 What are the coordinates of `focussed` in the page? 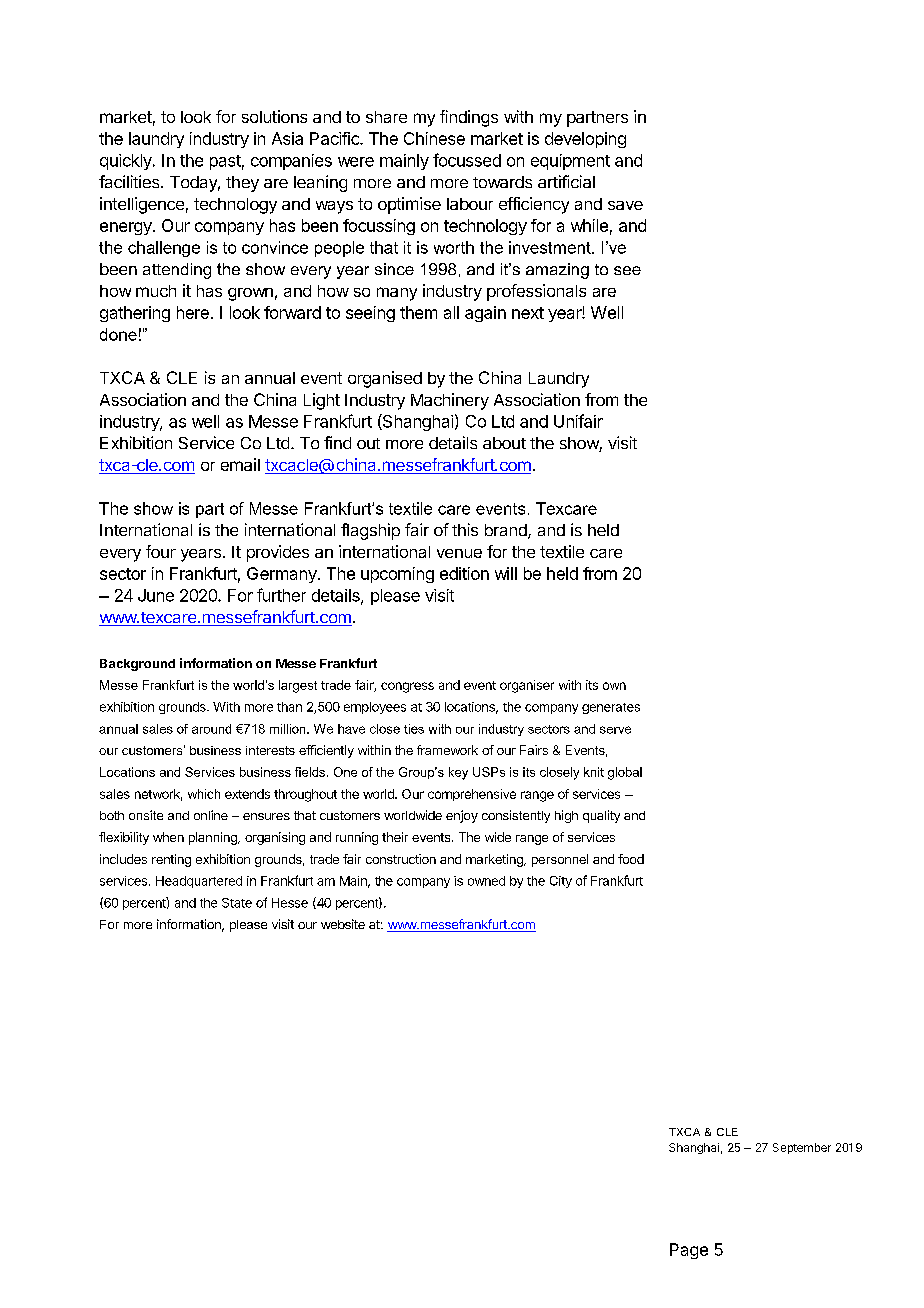 It's located at (467, 160).
